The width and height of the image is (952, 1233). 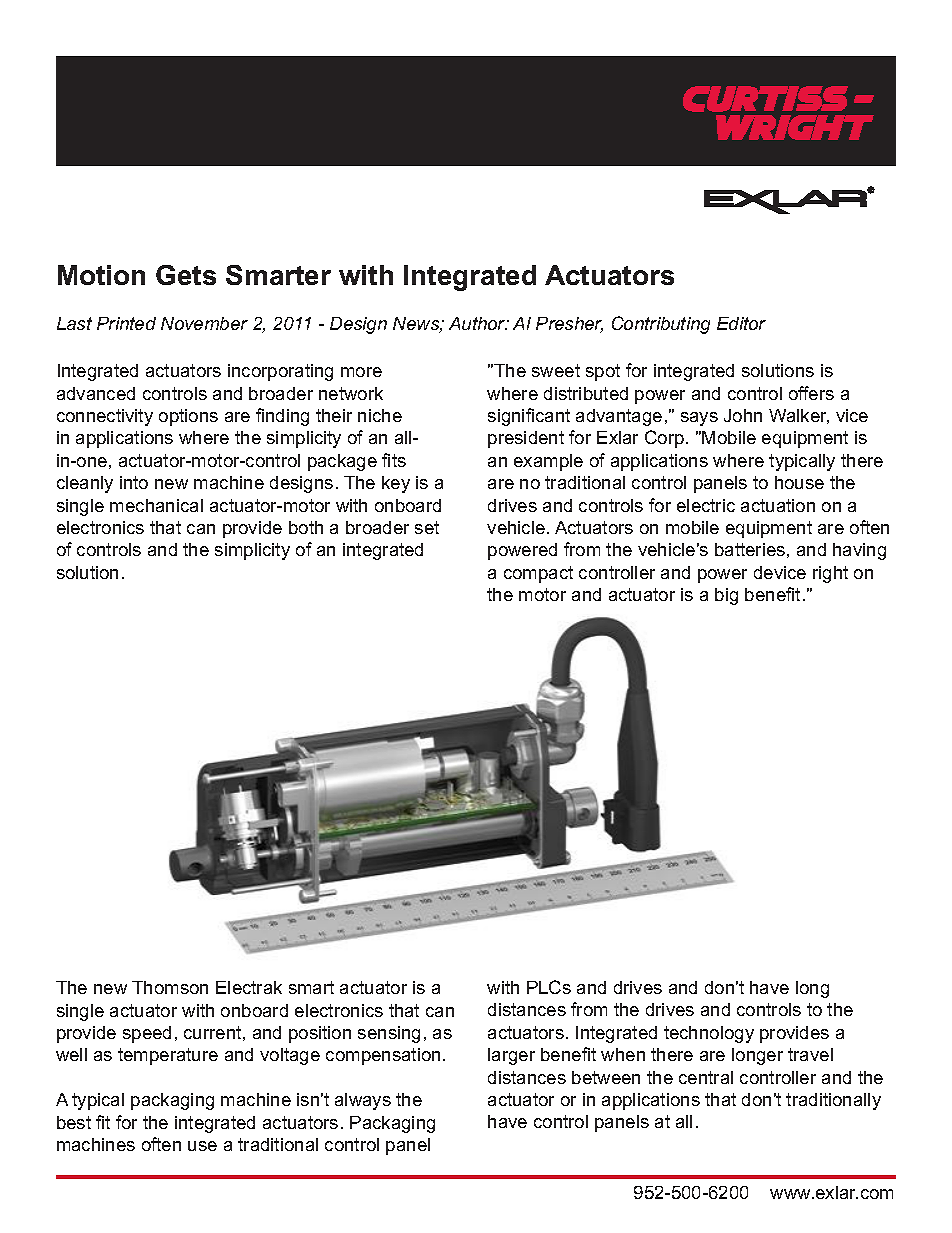 What do you see at coordinates (478, 323) in the image?
I see `Author` at bounding box center [478, 323].
